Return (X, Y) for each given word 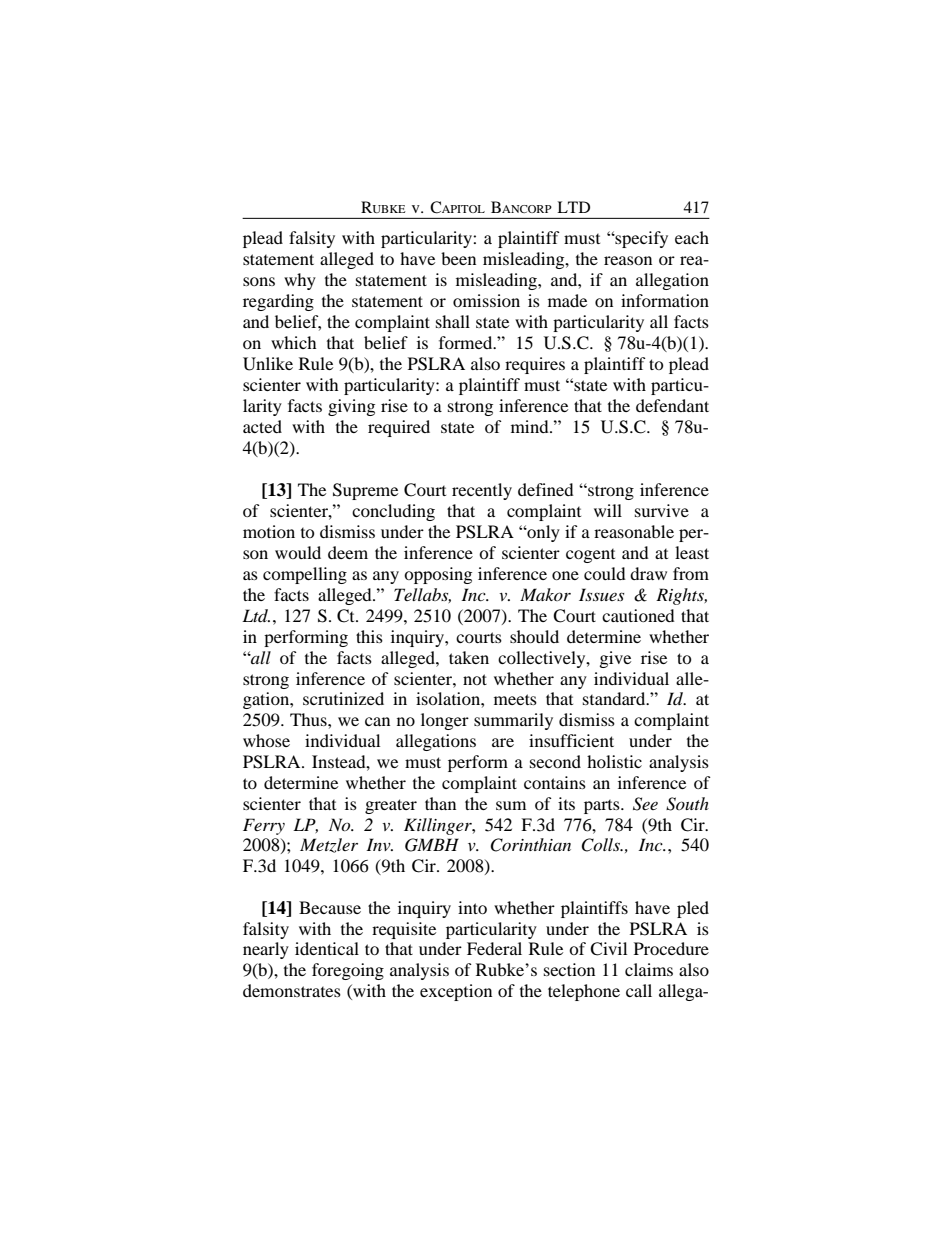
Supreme (365, 491)
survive (662, 510)
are (503, 742)
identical (327, 948)
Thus (309, 719)
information (665, 300)
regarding (278, 302)
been (458, 258)
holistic (614, 761)
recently (482, 491)
